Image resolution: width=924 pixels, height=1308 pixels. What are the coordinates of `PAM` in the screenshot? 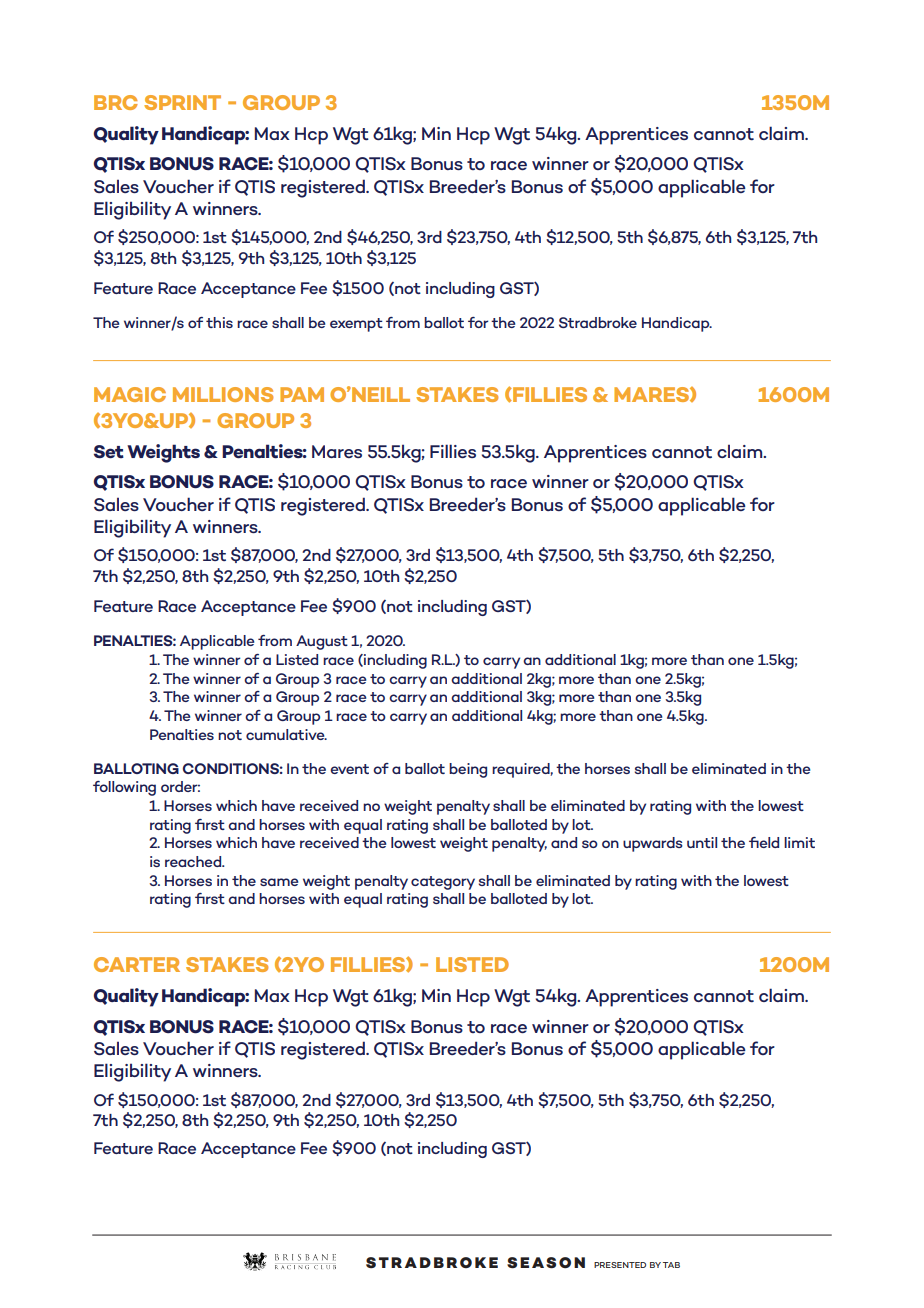 It's located at (302, 394).
